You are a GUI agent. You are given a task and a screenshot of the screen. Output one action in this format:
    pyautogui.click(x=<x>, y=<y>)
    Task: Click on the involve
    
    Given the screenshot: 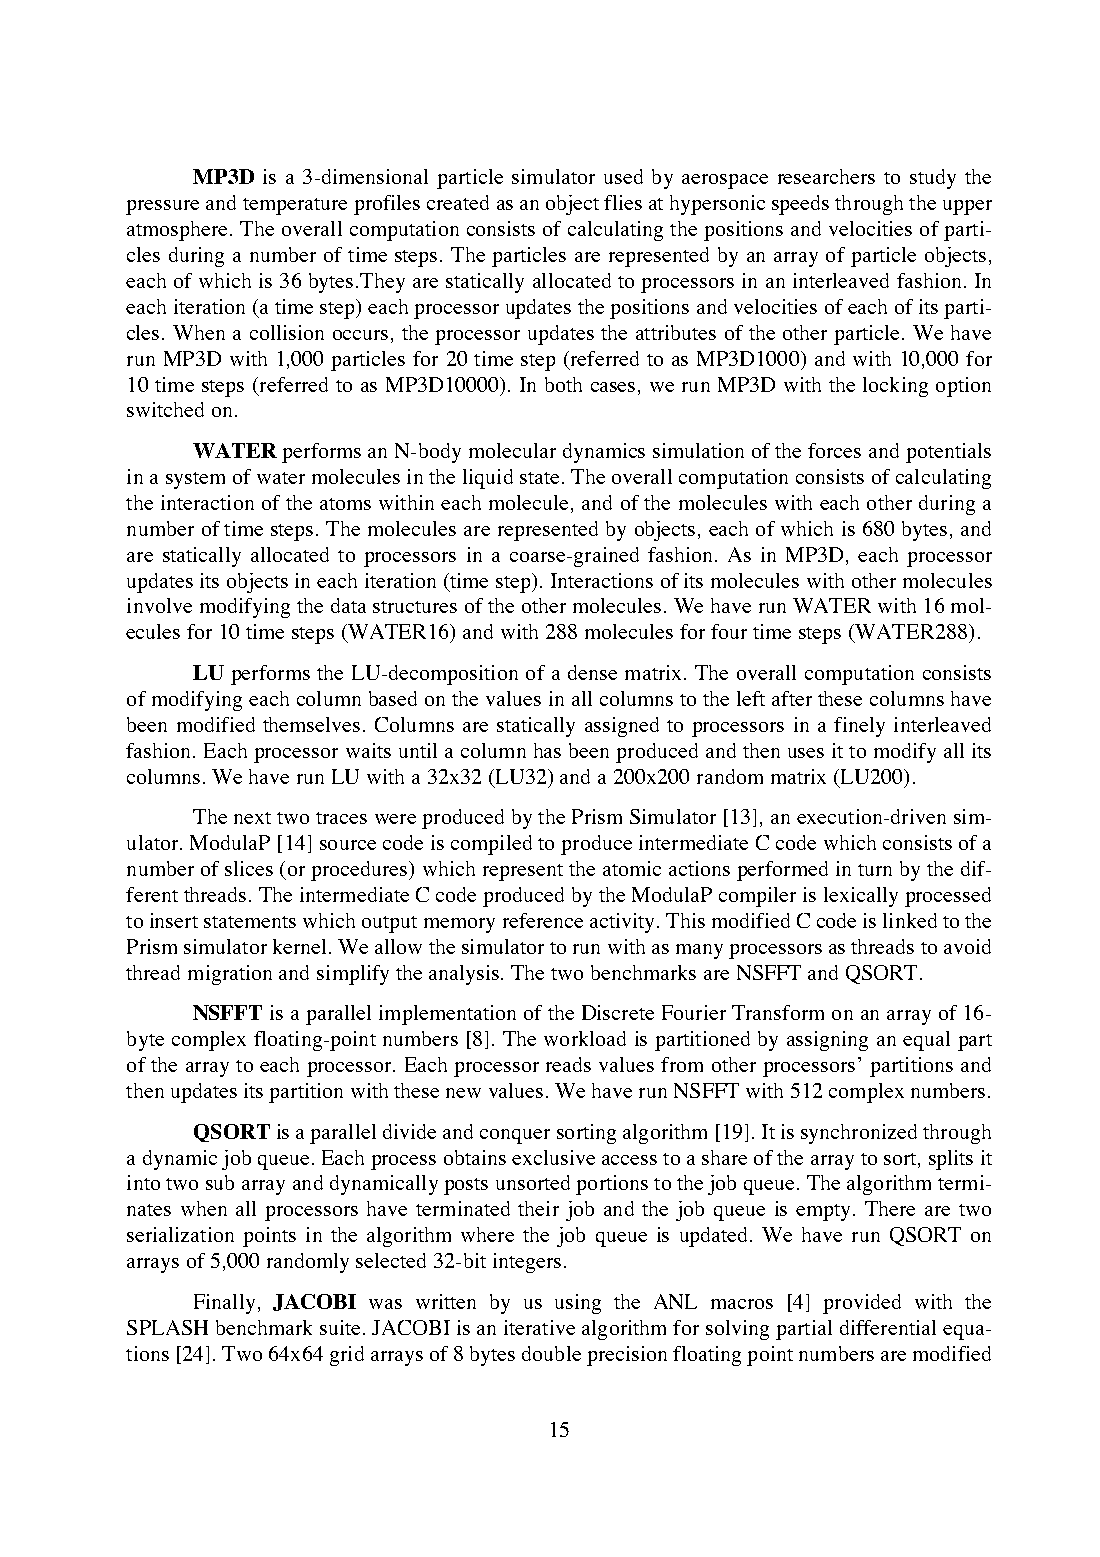 What is the action you would take?
    pyautogui.click(x=159, y=605)
